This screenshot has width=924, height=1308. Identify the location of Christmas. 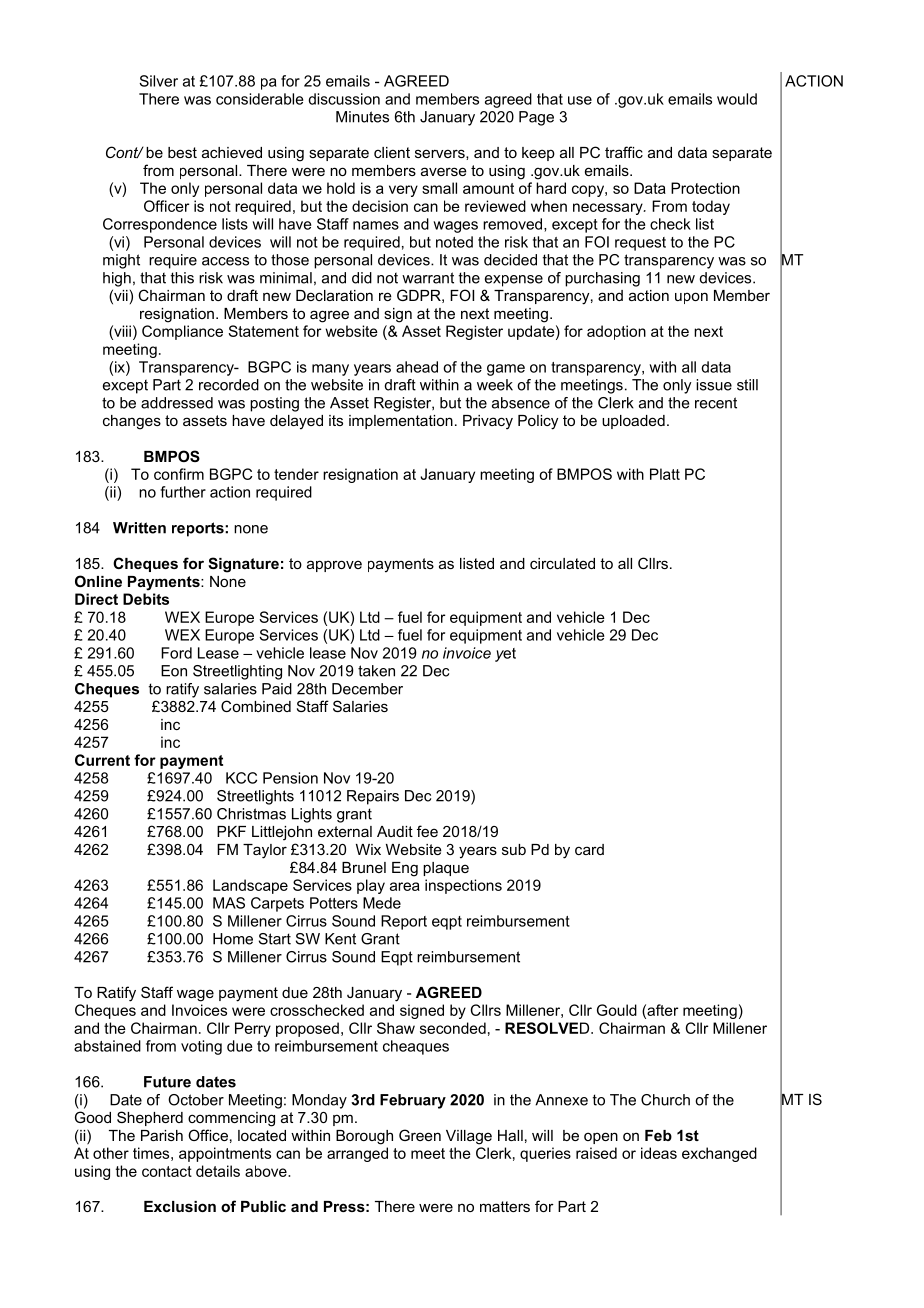
(251, 814).
